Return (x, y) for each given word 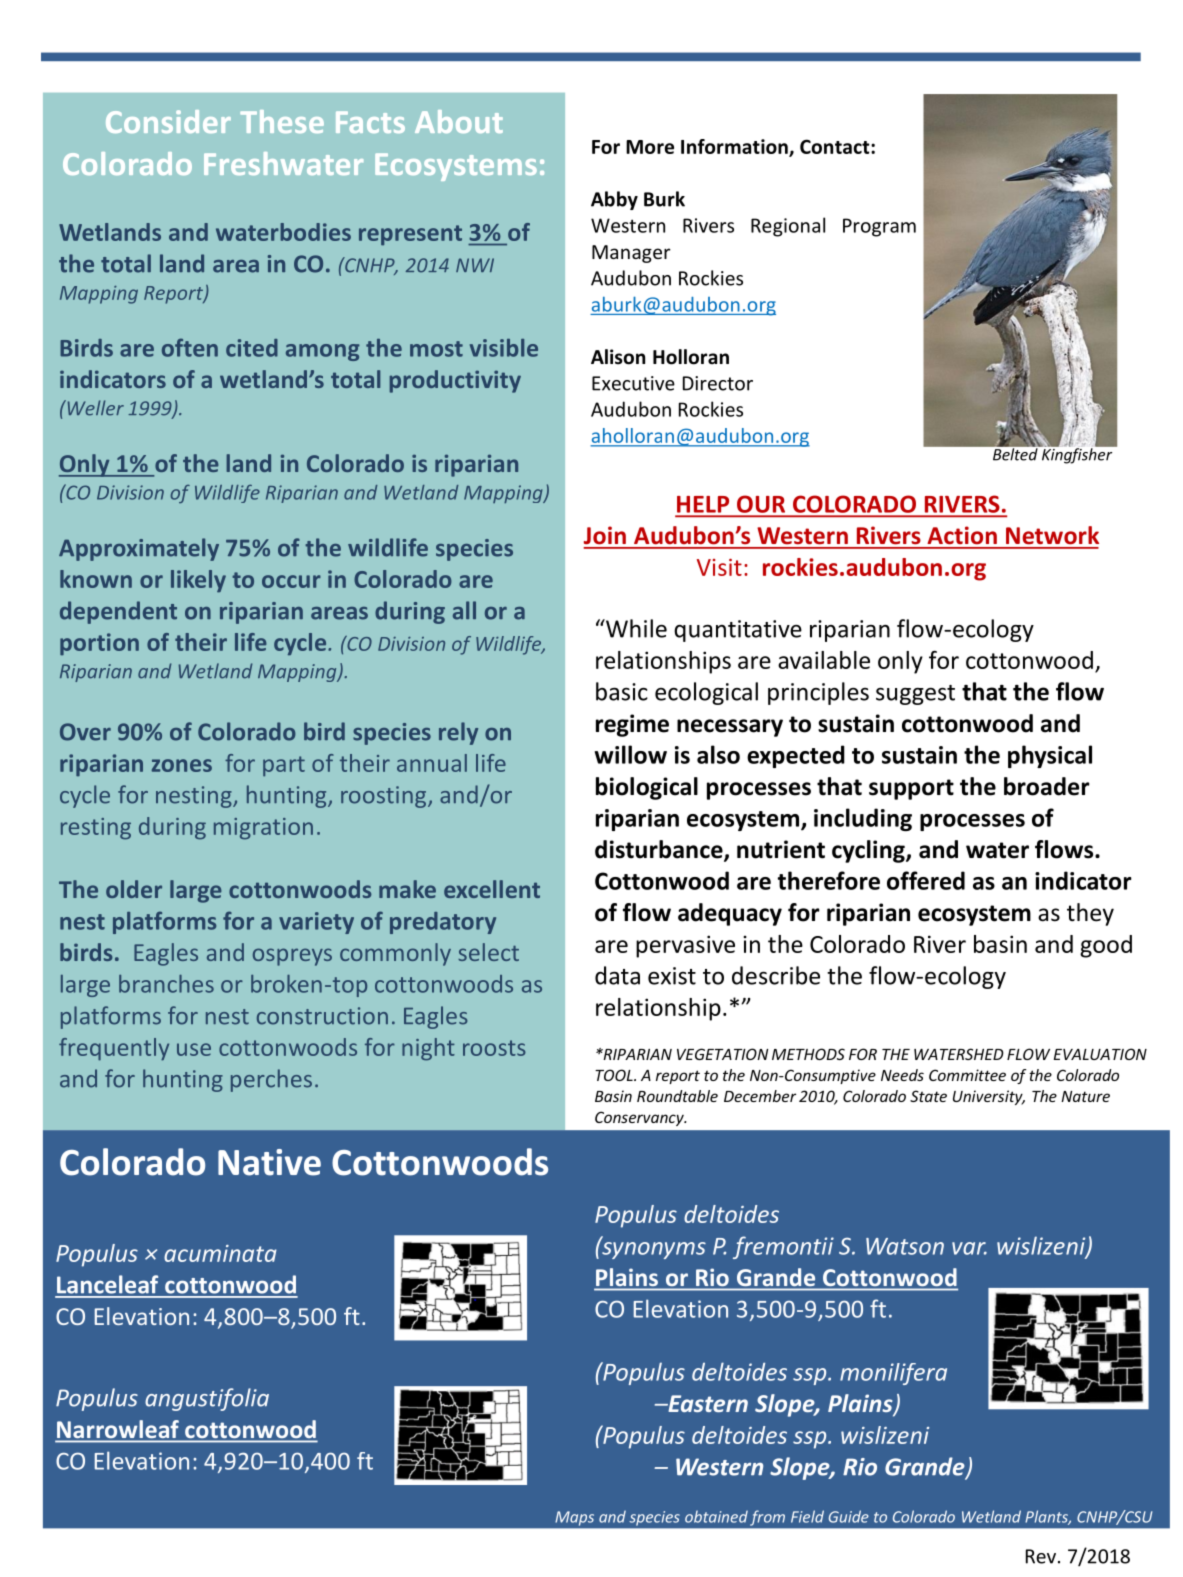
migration (263, 829)
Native (269, 1162)
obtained (716, 1516)
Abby (614, 200)
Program (879, 227)
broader (1047, 786)
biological (647, 788)
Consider (168, 121)
